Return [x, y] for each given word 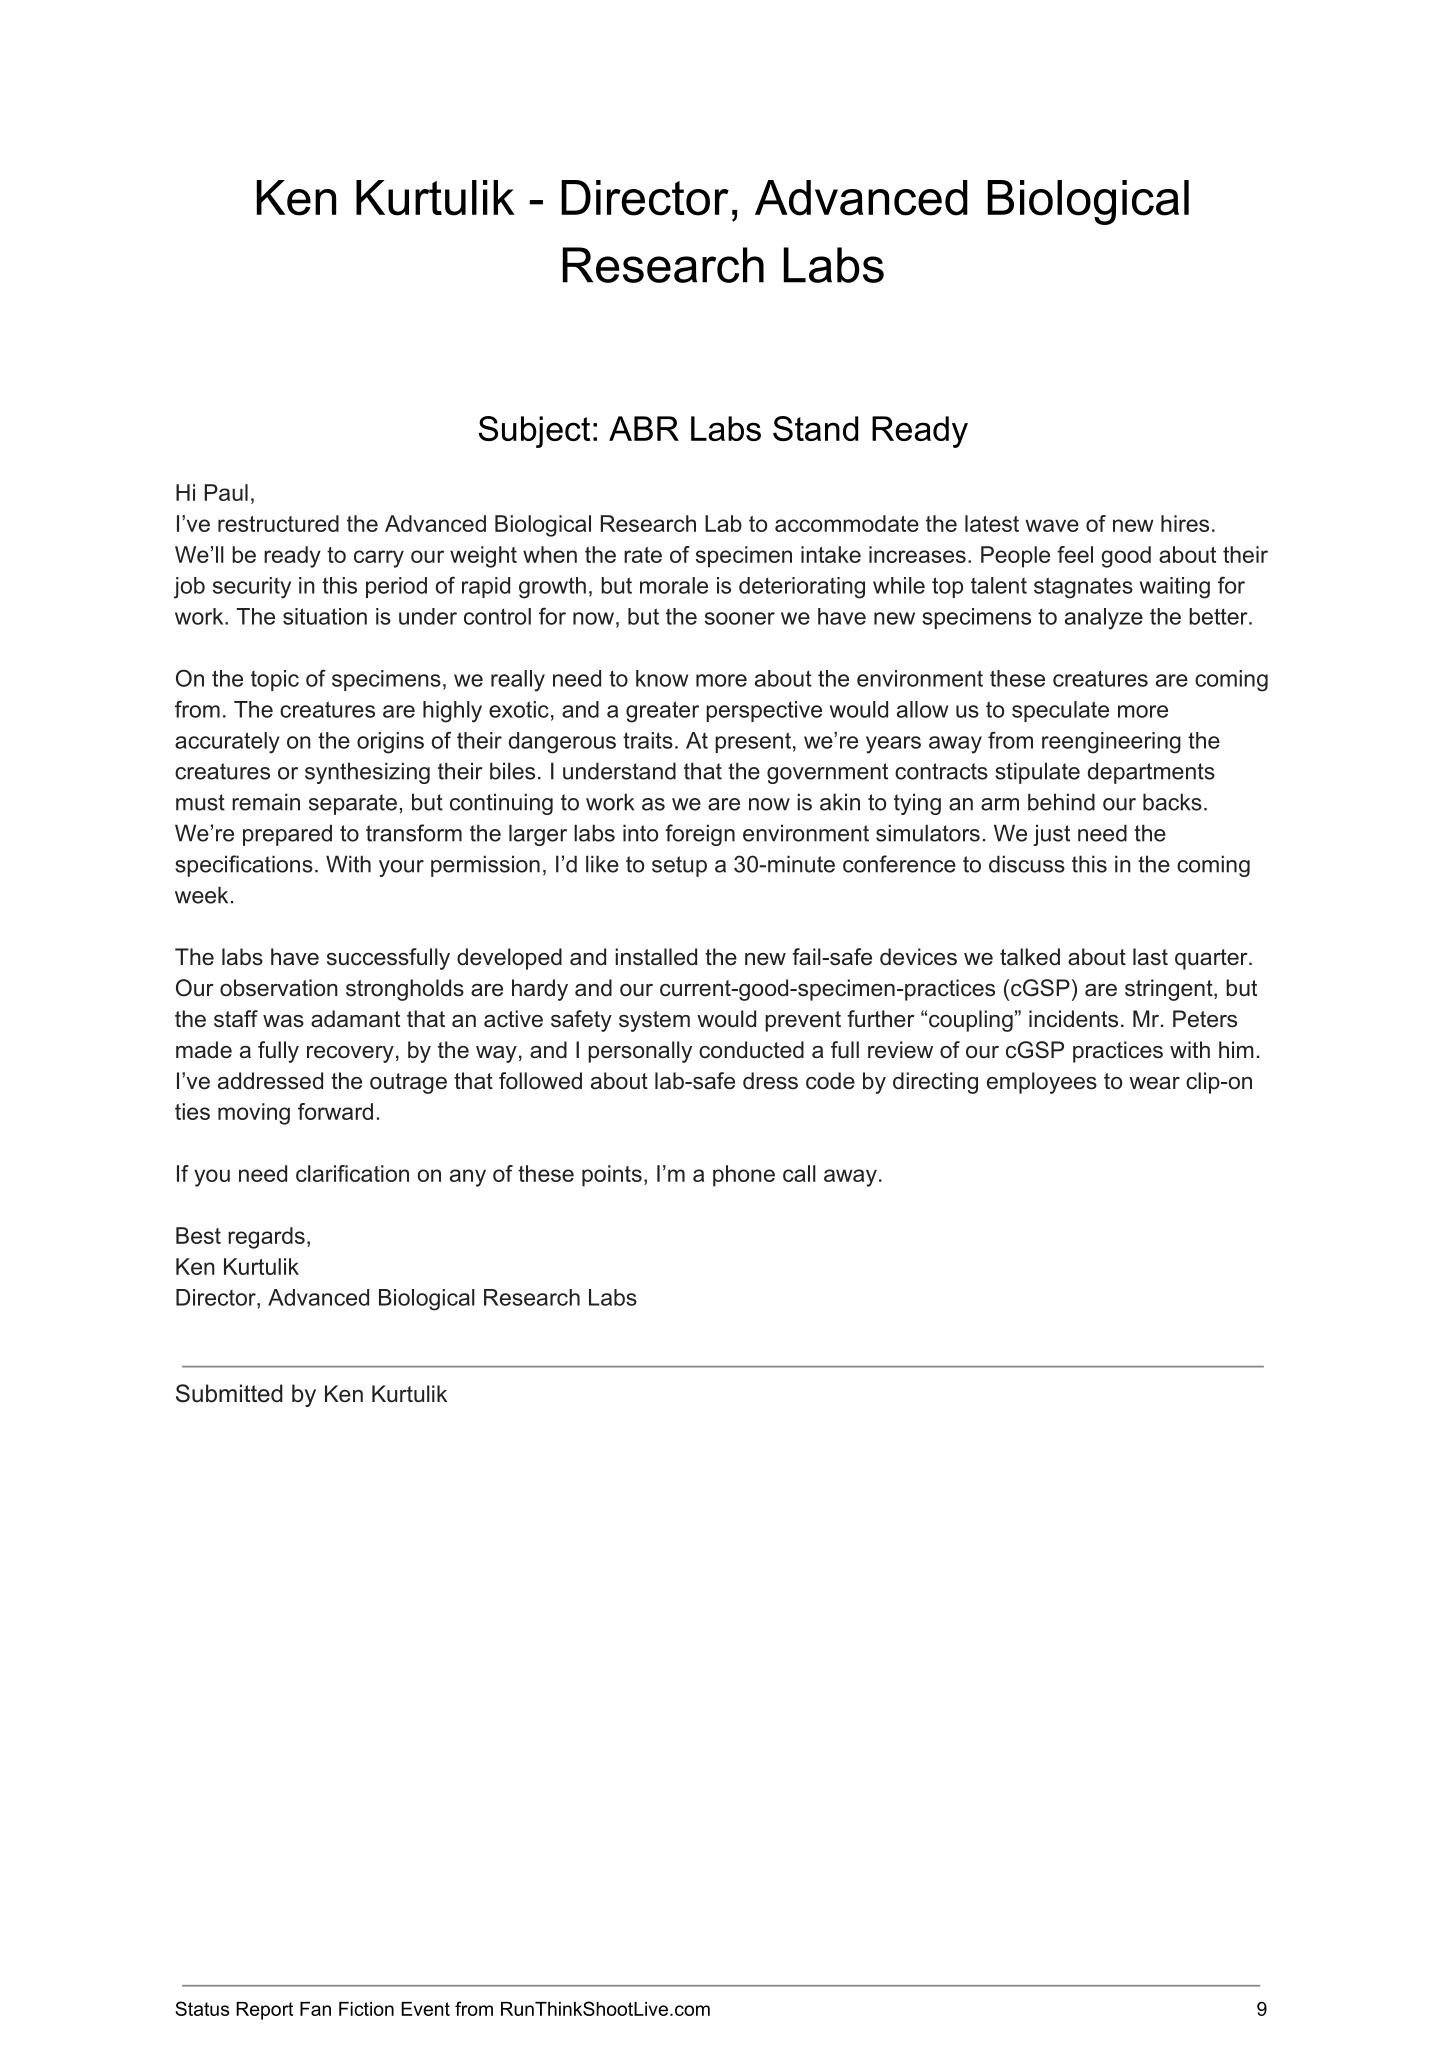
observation [279, 988]
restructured [278, 523]
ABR [644, 428]
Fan [315, 2009]
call [799, 1173]
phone [744, 1176]
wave [1052, 525]
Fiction [366, 2009]
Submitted [229, 1393]
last [1150, 957]
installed [656, 957]
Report [264, 2011]
